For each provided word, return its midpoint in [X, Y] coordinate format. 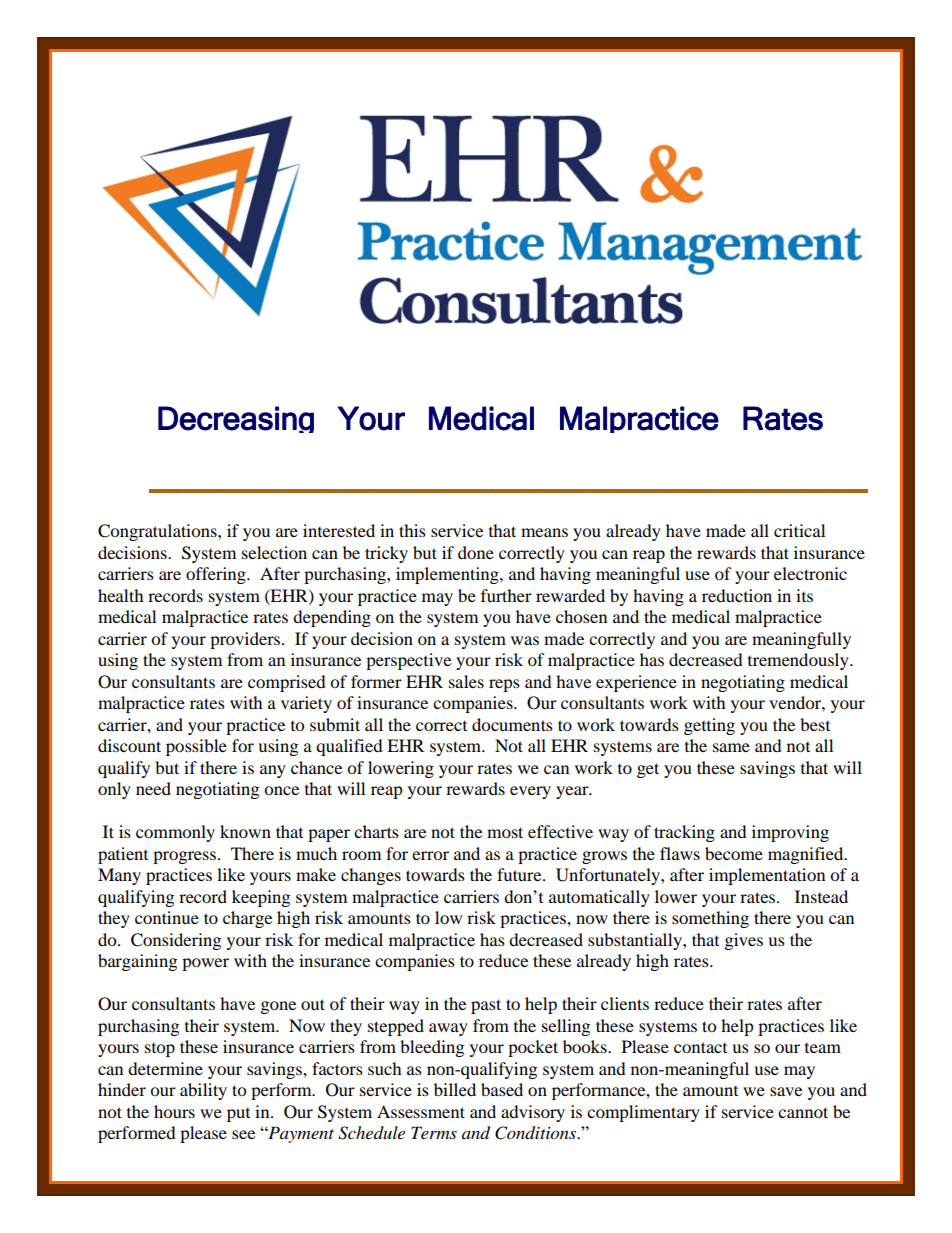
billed [455, 1089]
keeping [261, 898]
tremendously [799, 661]
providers [246, 640]
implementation [767, 876]
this [412, 530]
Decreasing [236, 419]
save [786, 1091]
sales [466, 681]
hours [174, 1111]
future [520, 874]
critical [799, 530]
